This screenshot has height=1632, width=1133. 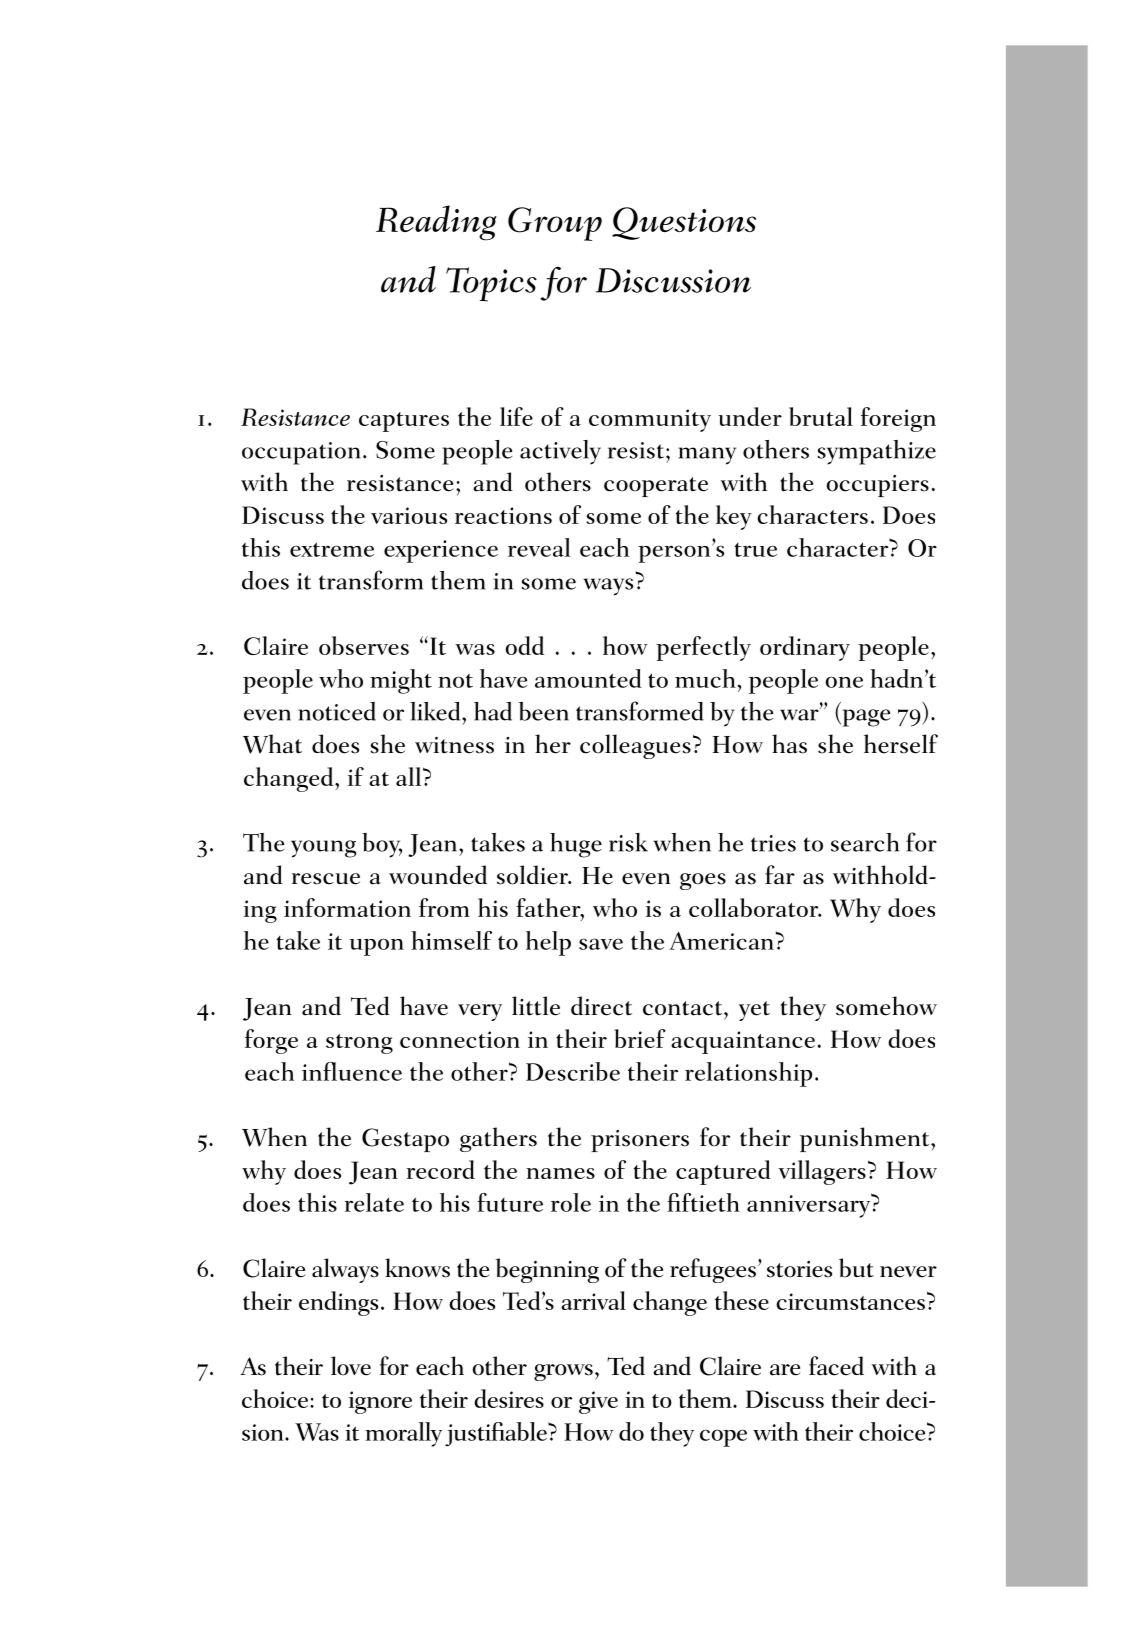 I want to click on observes, so click(x=364, y=645).
